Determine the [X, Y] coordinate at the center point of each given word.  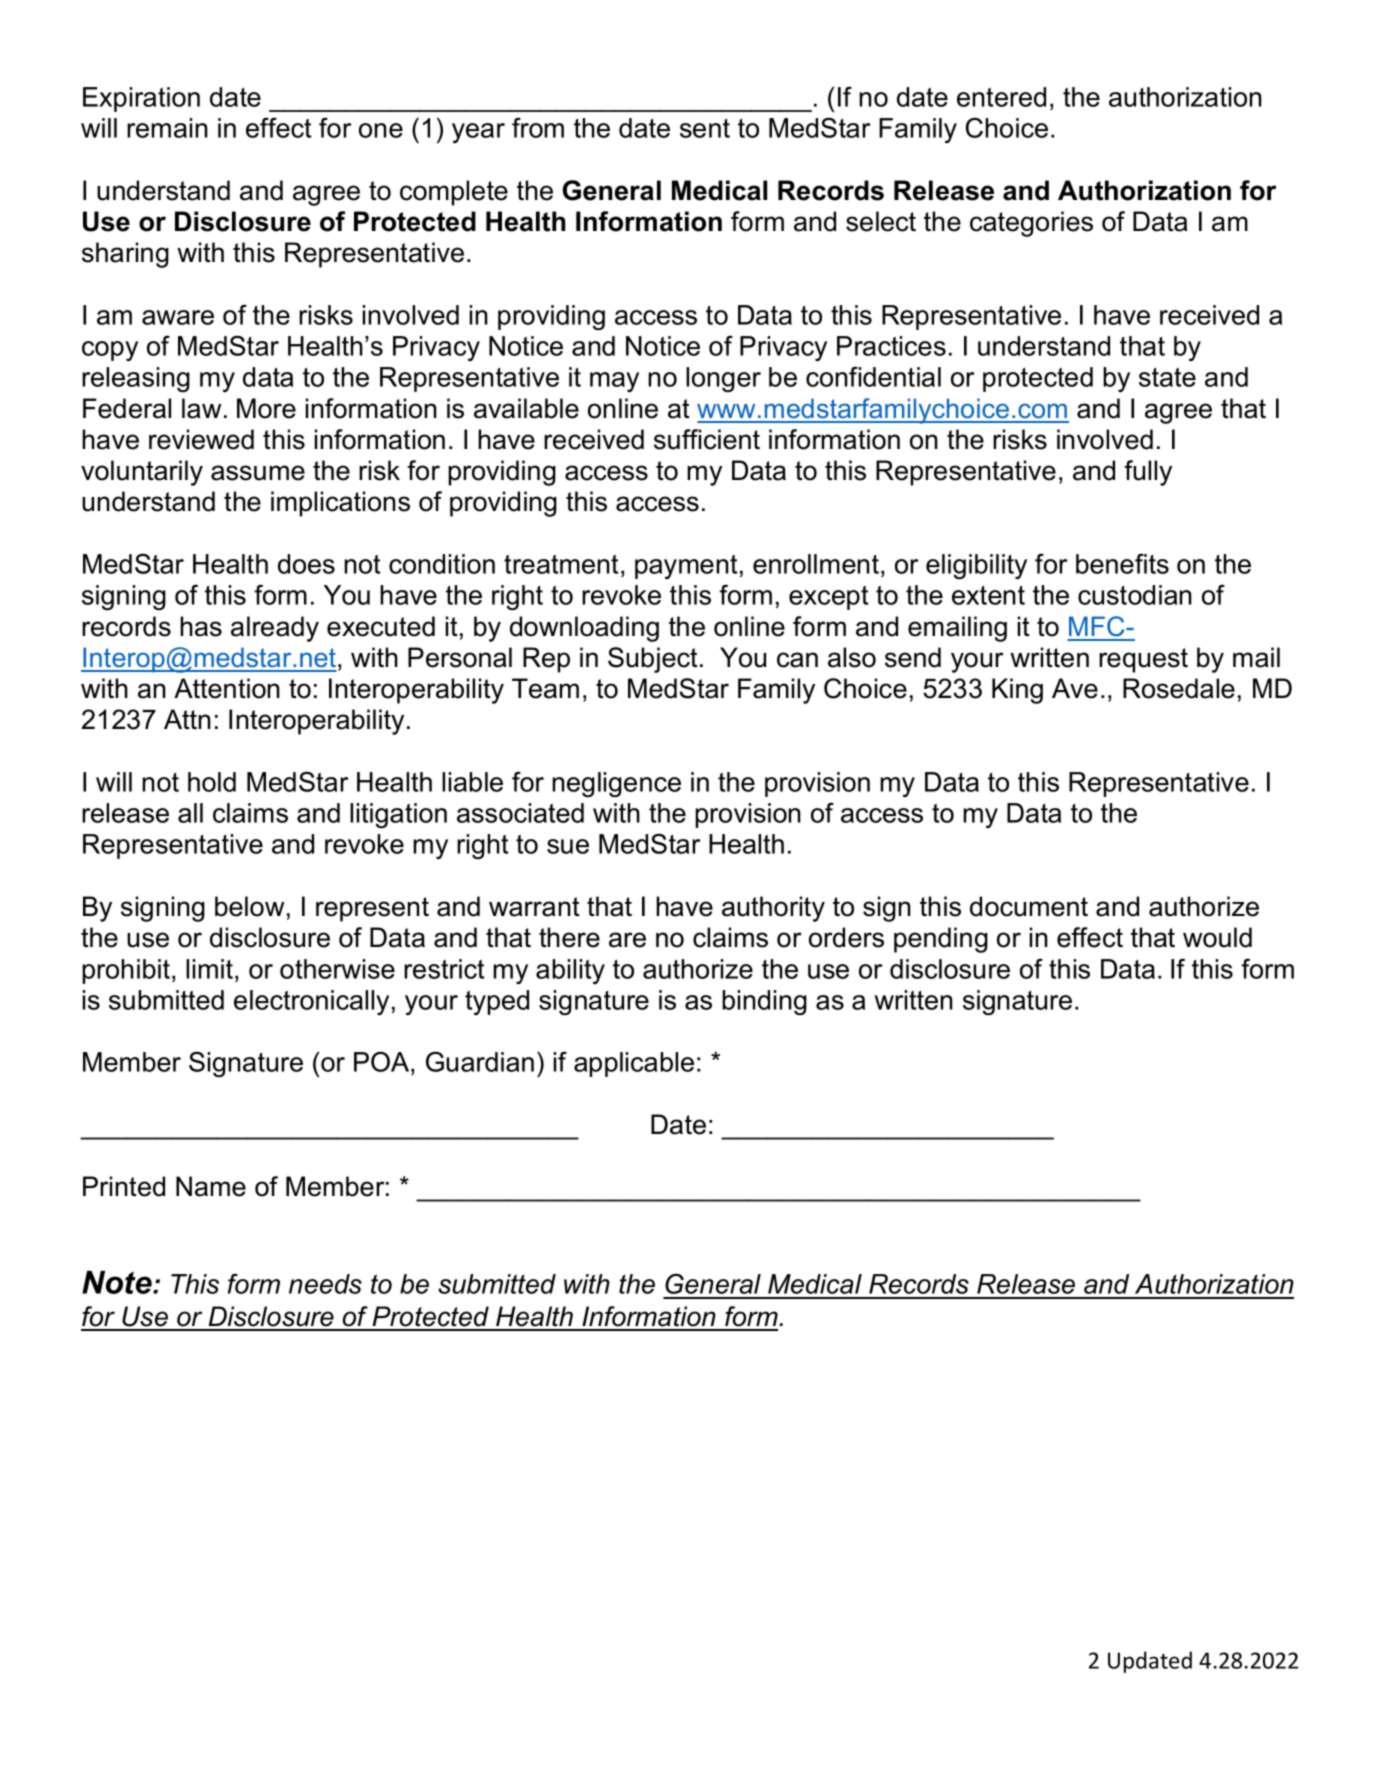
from [538, 127]
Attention [227, 688]
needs [325, 1284]
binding [764, 1002]
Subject [653, 660]
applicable [634, 1064]
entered [1001, 97]
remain [167, 128]
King [1017, 691]
